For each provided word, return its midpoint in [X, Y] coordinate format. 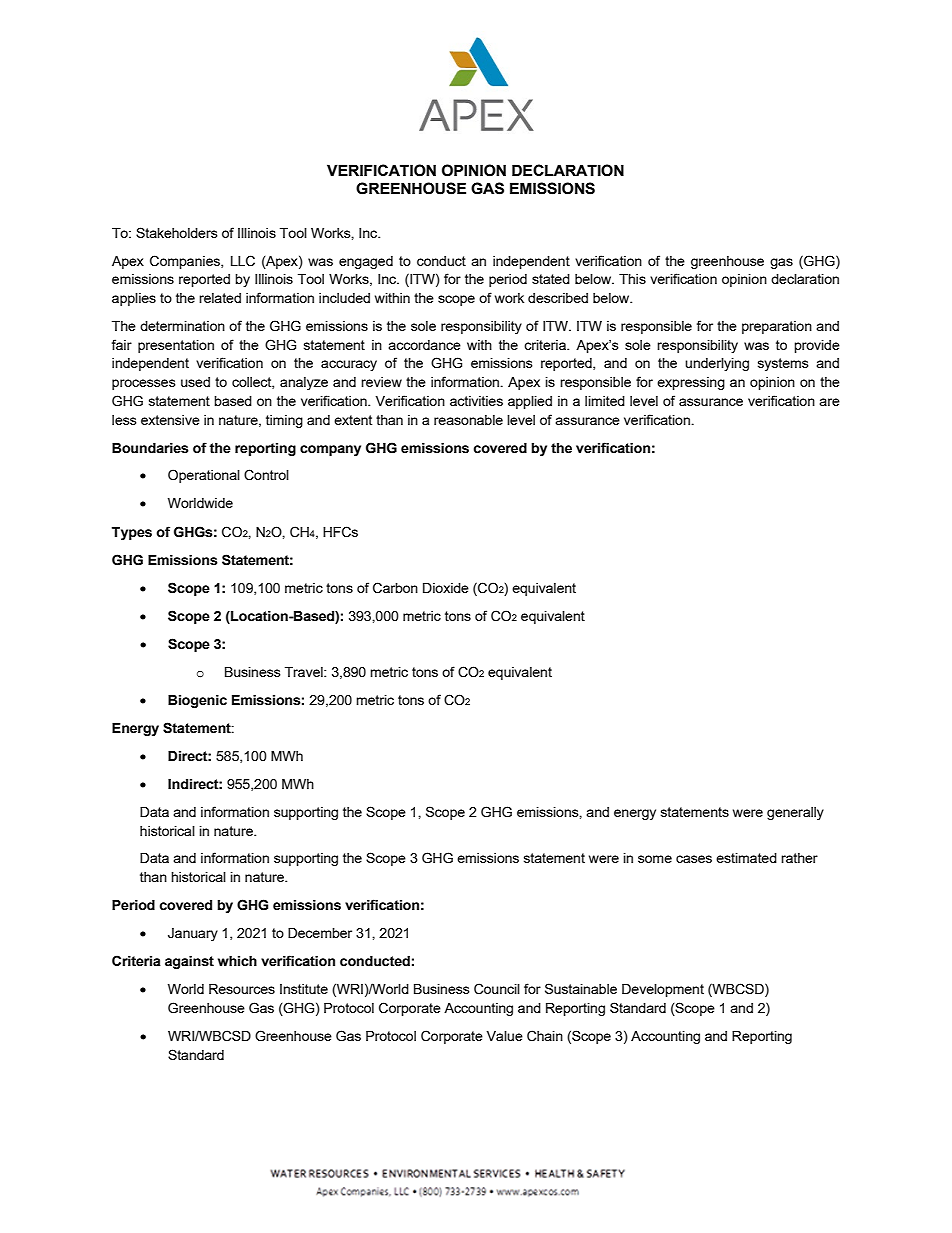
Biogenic [197, 701]
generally [795, 813]
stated [551, 279]
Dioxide [446, 588]
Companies [186, 262]
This [632, 279]
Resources [242, 989]
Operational [204, 476]
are [829, 402]
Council [497, 989]
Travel [305, 672]
